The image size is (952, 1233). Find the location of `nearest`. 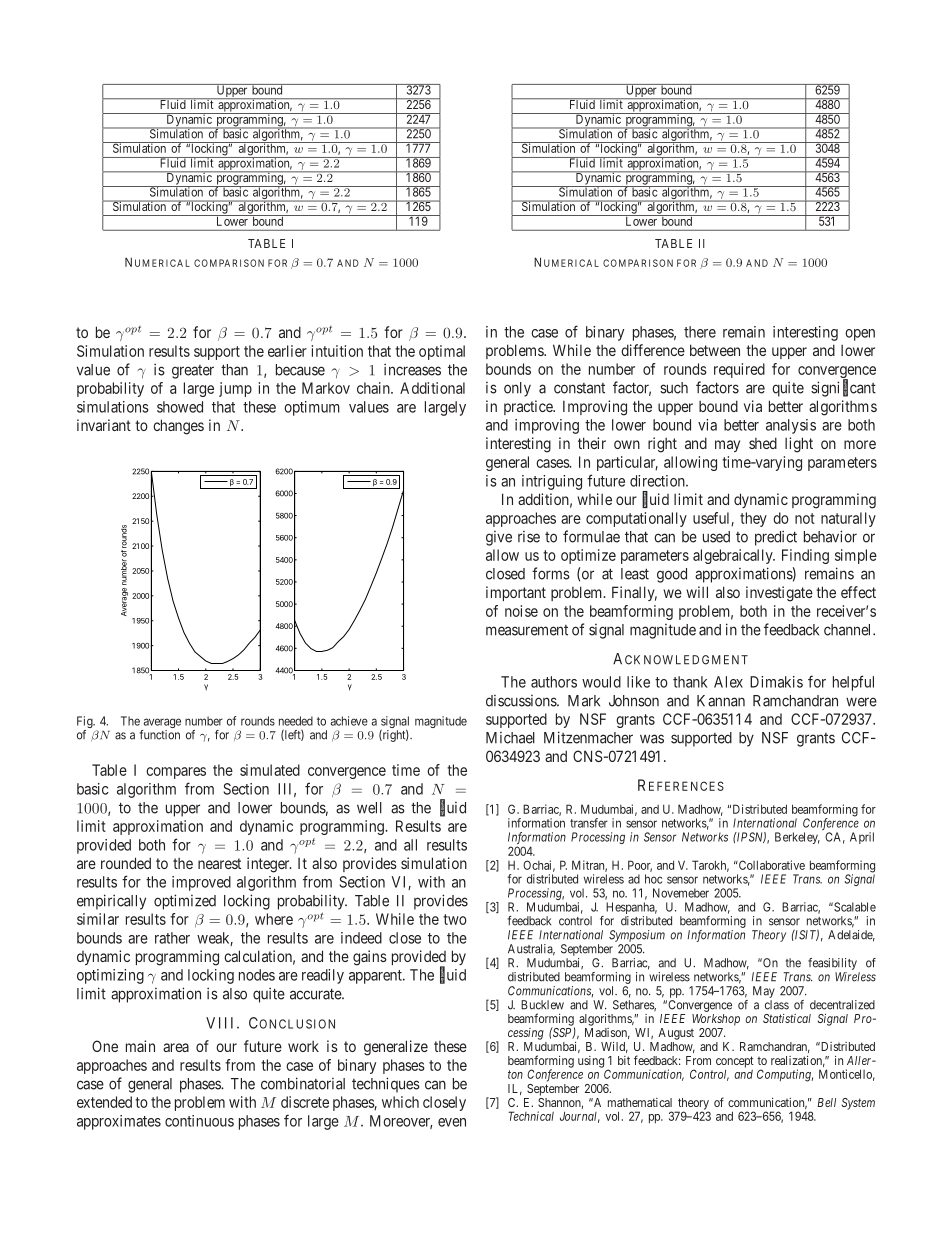

nearest is located at coordinates (219, 863).
